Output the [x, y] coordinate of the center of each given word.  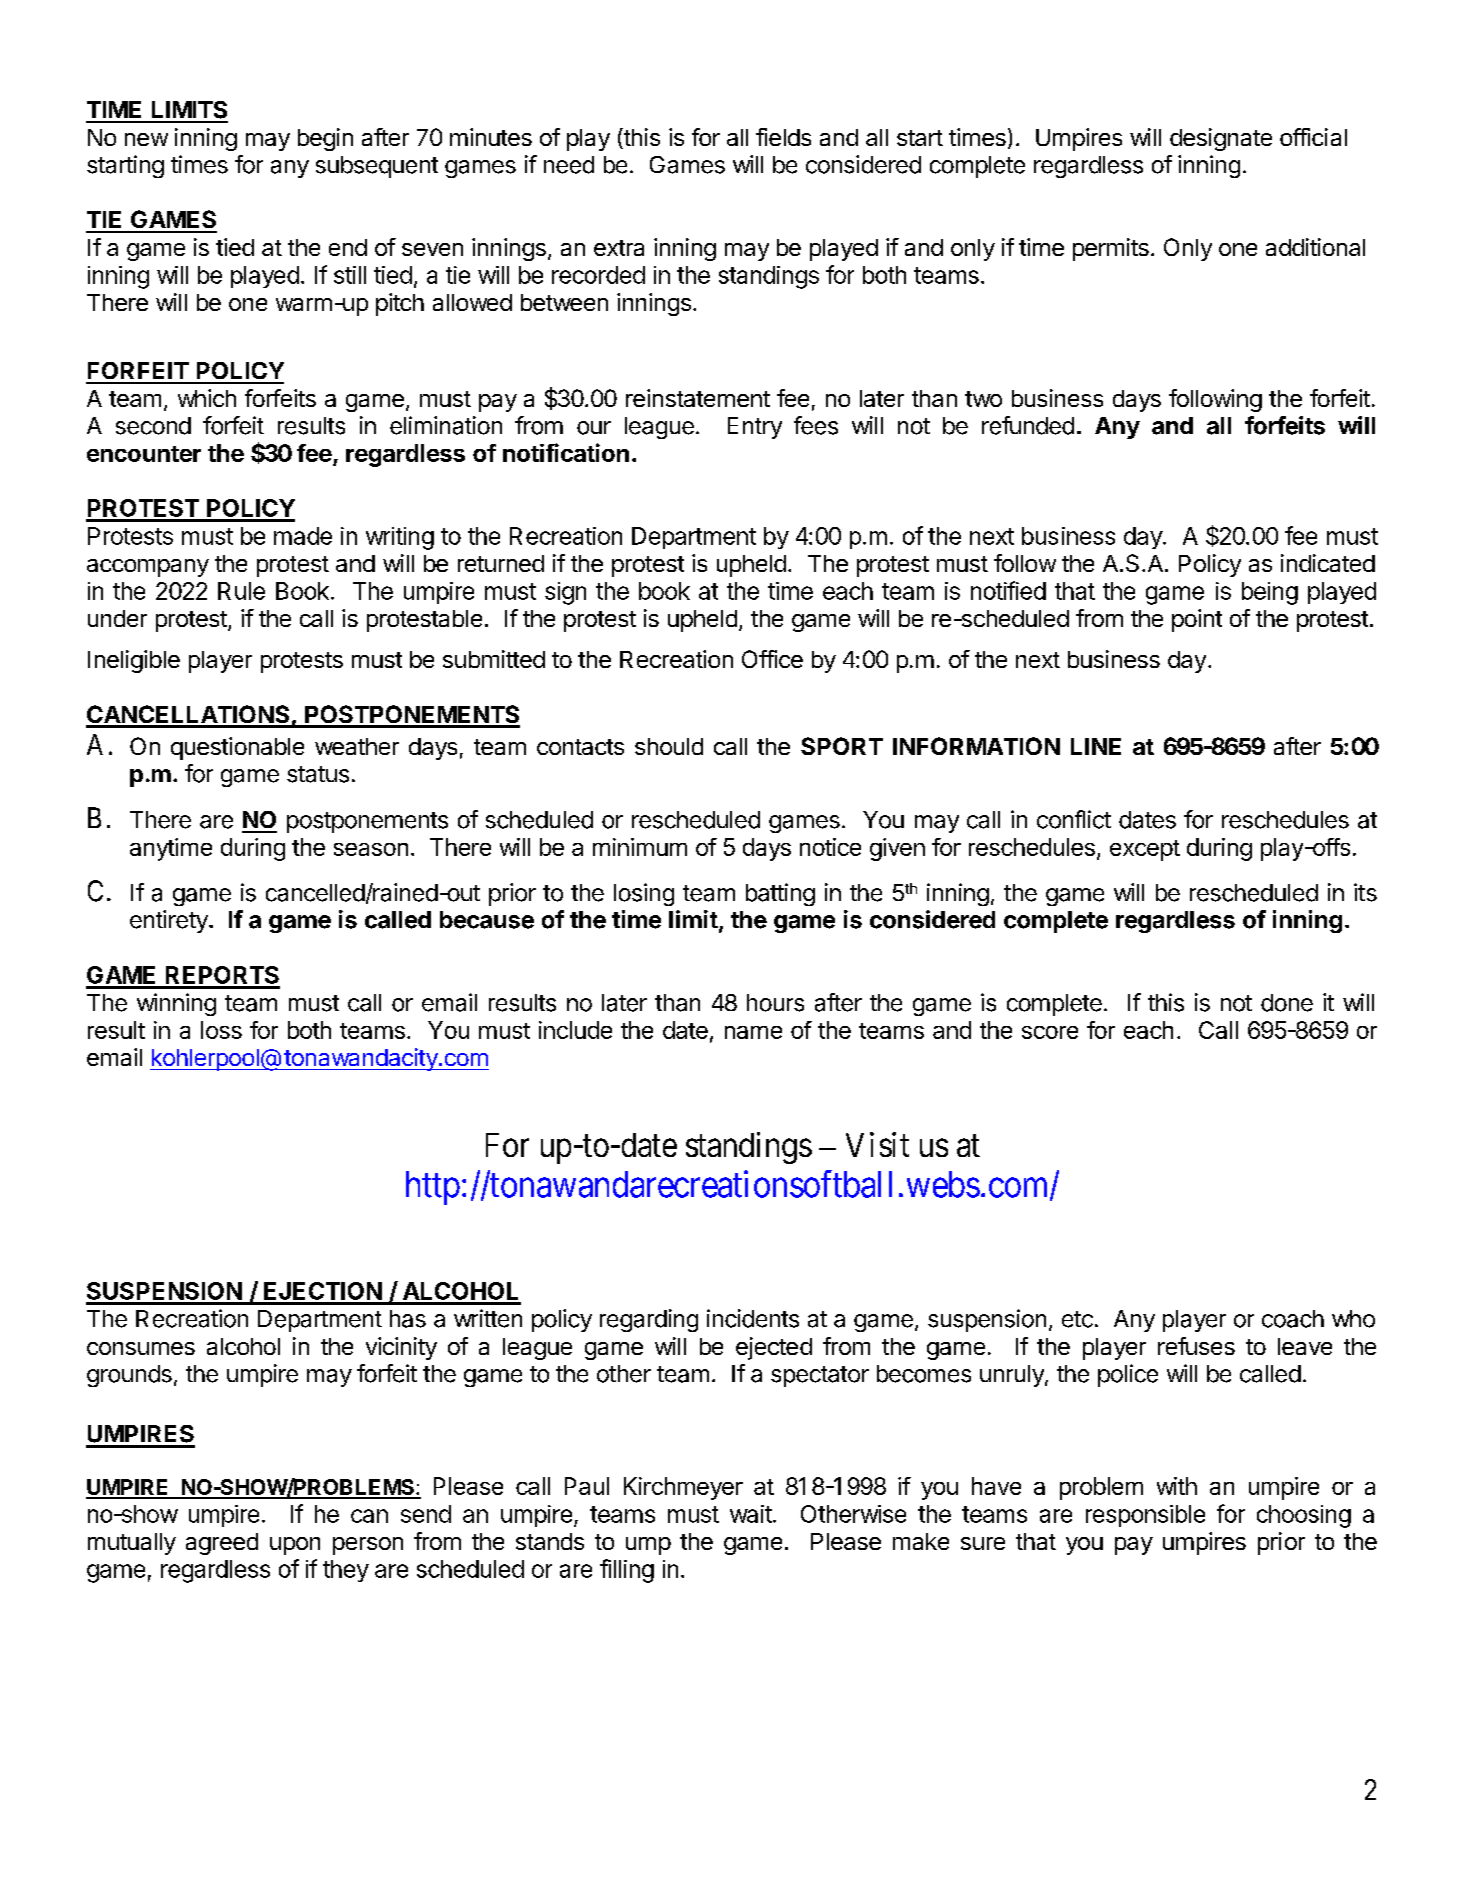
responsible [1145, 1516]
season [371, 849]
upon [295, 1546]
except [1145, 850]
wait [751, 1514]
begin [325, 139]
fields [783, 137]
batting [780, 894]
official [1313, 137]
